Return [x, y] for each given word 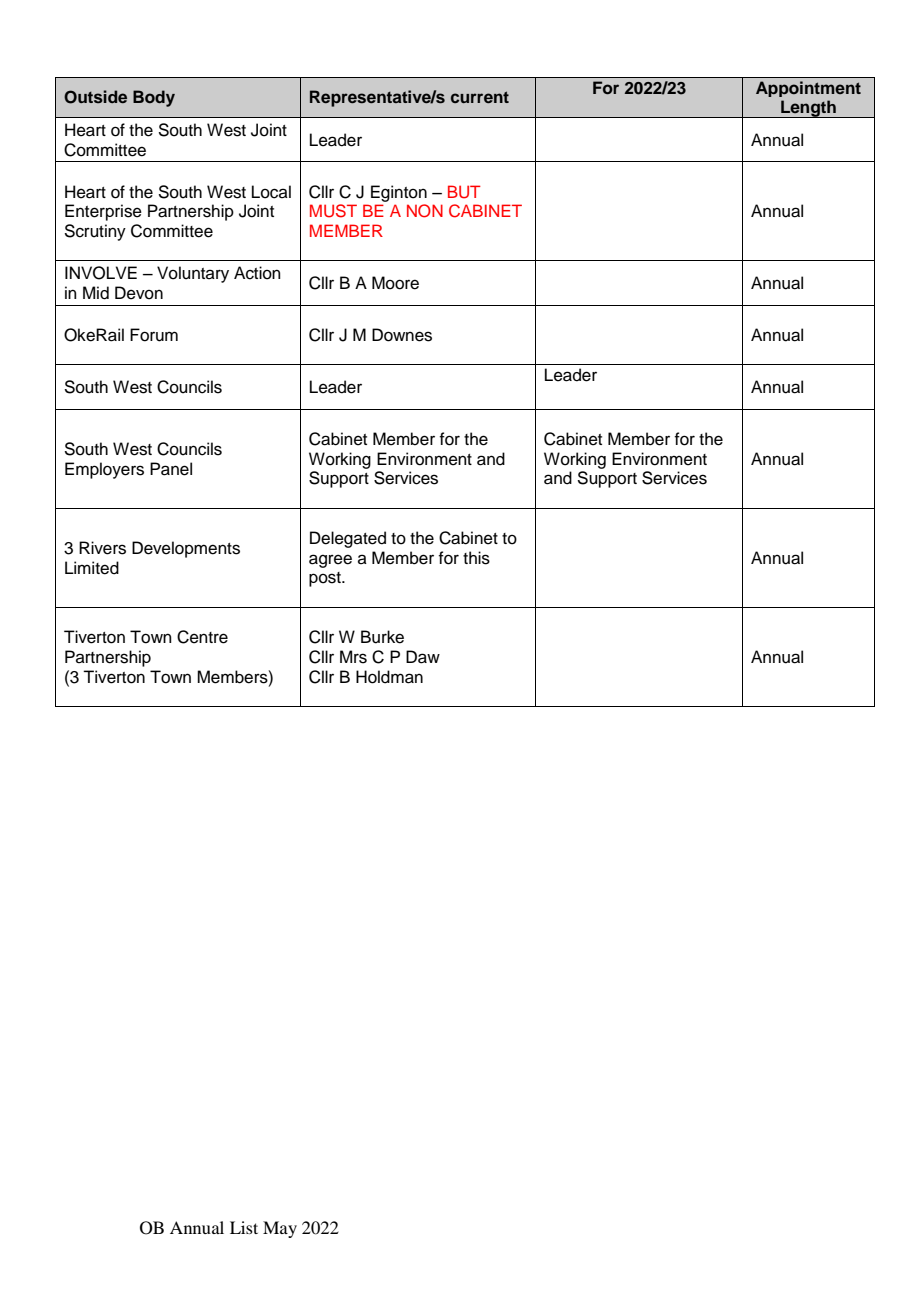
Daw [423, 657]
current [480, 97]
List [244, 1227]
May [280, 1229]
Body [154, 98]
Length [808, 109]
